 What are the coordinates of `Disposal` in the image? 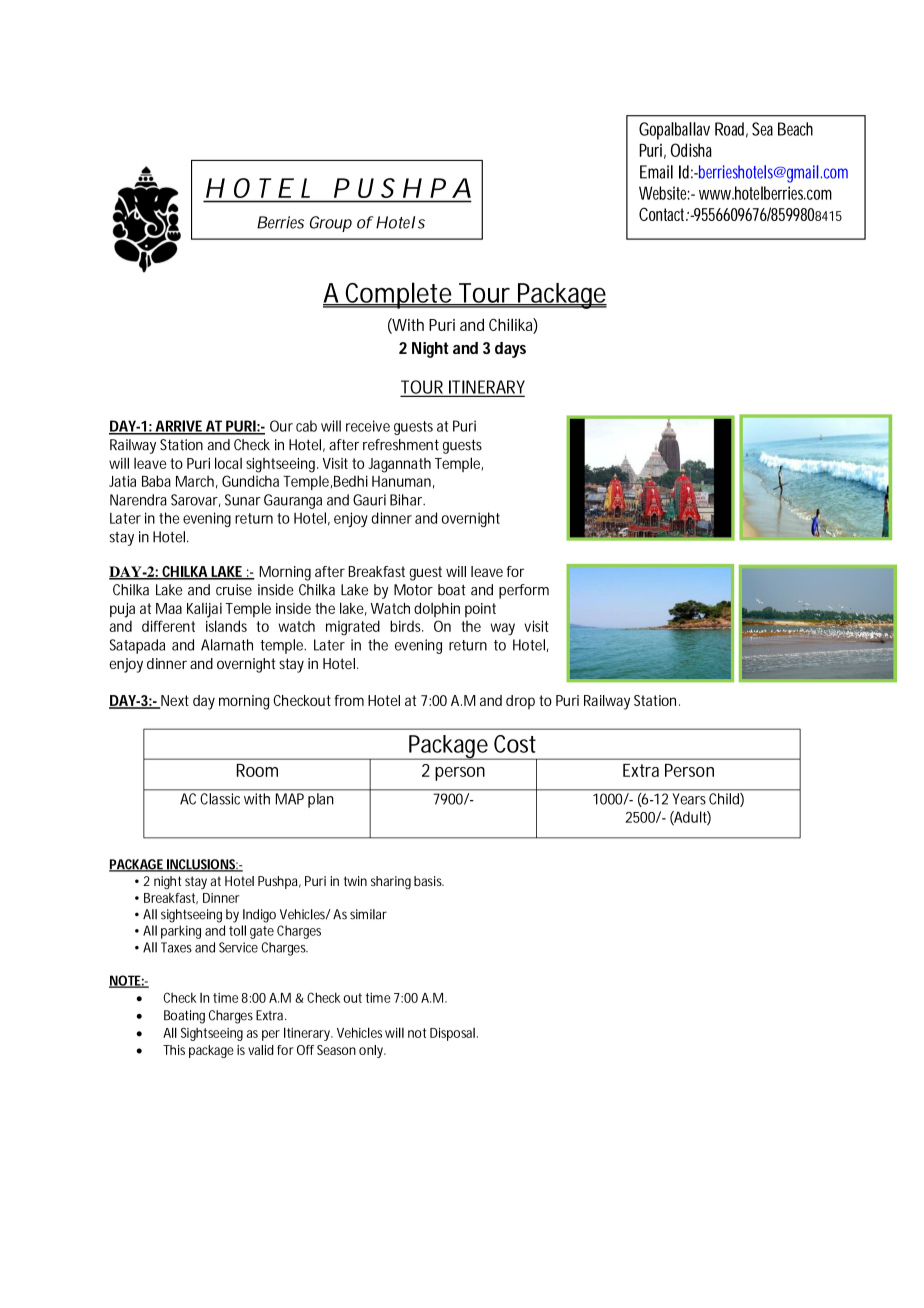 It's located at (452, 1034).
